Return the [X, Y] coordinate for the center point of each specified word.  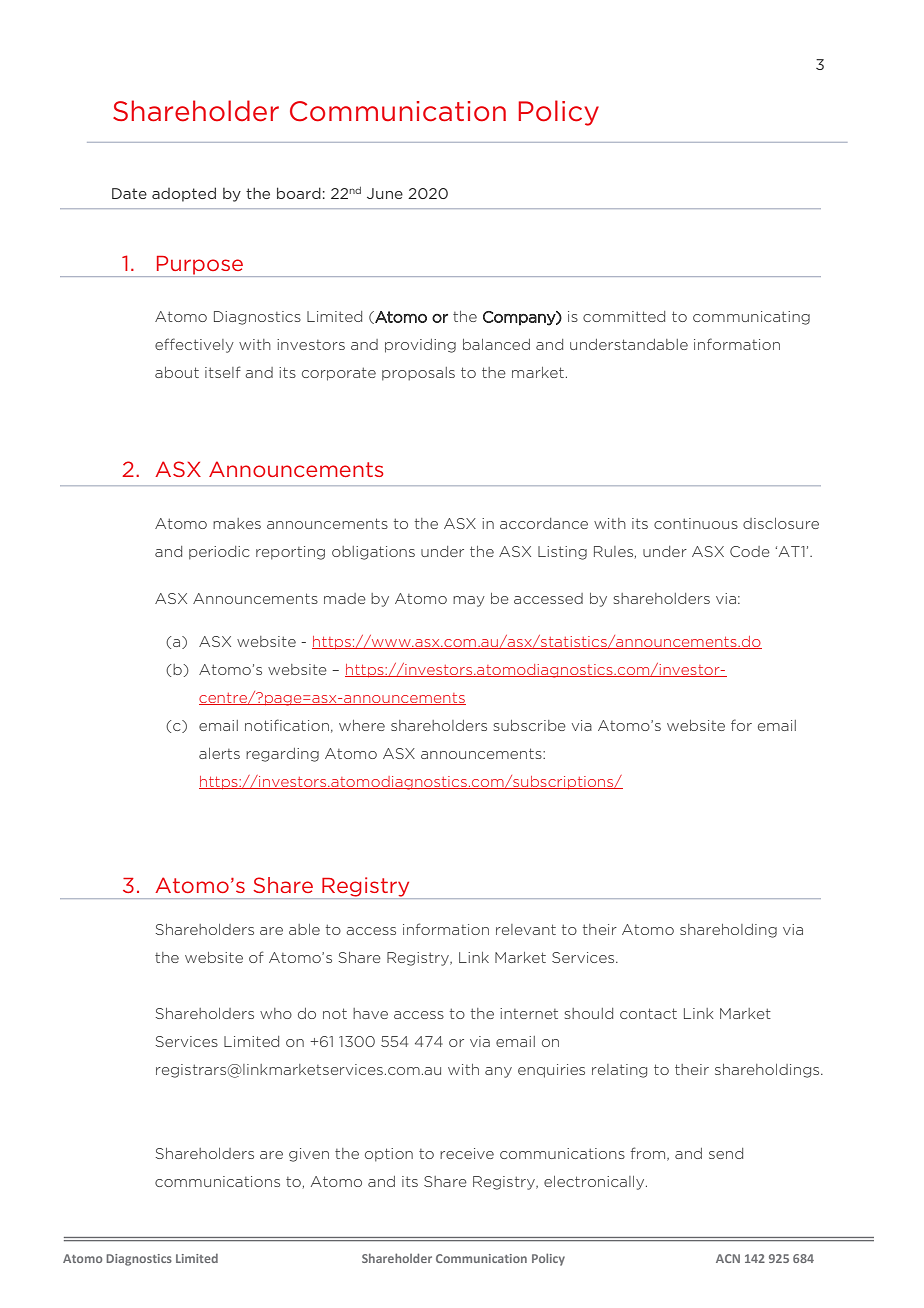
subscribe [530, 725]
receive [467, 1153]
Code [750, 551]
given [309, 1155]
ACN [728, 1258]
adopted [184, 194]
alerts [219, 753]
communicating [751, 318]
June [385, 193]
